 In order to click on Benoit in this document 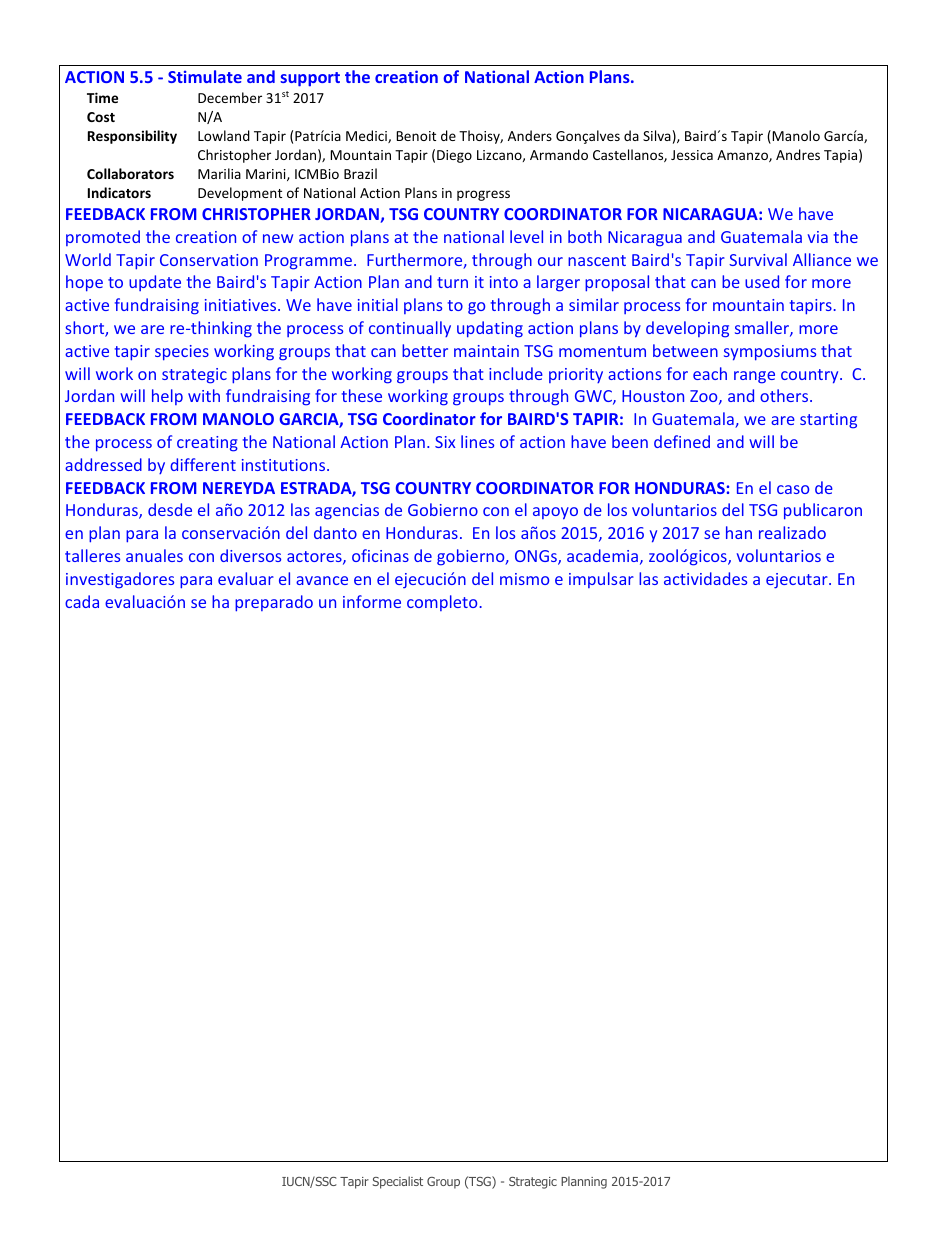, I will do `click(416, 136)`.
